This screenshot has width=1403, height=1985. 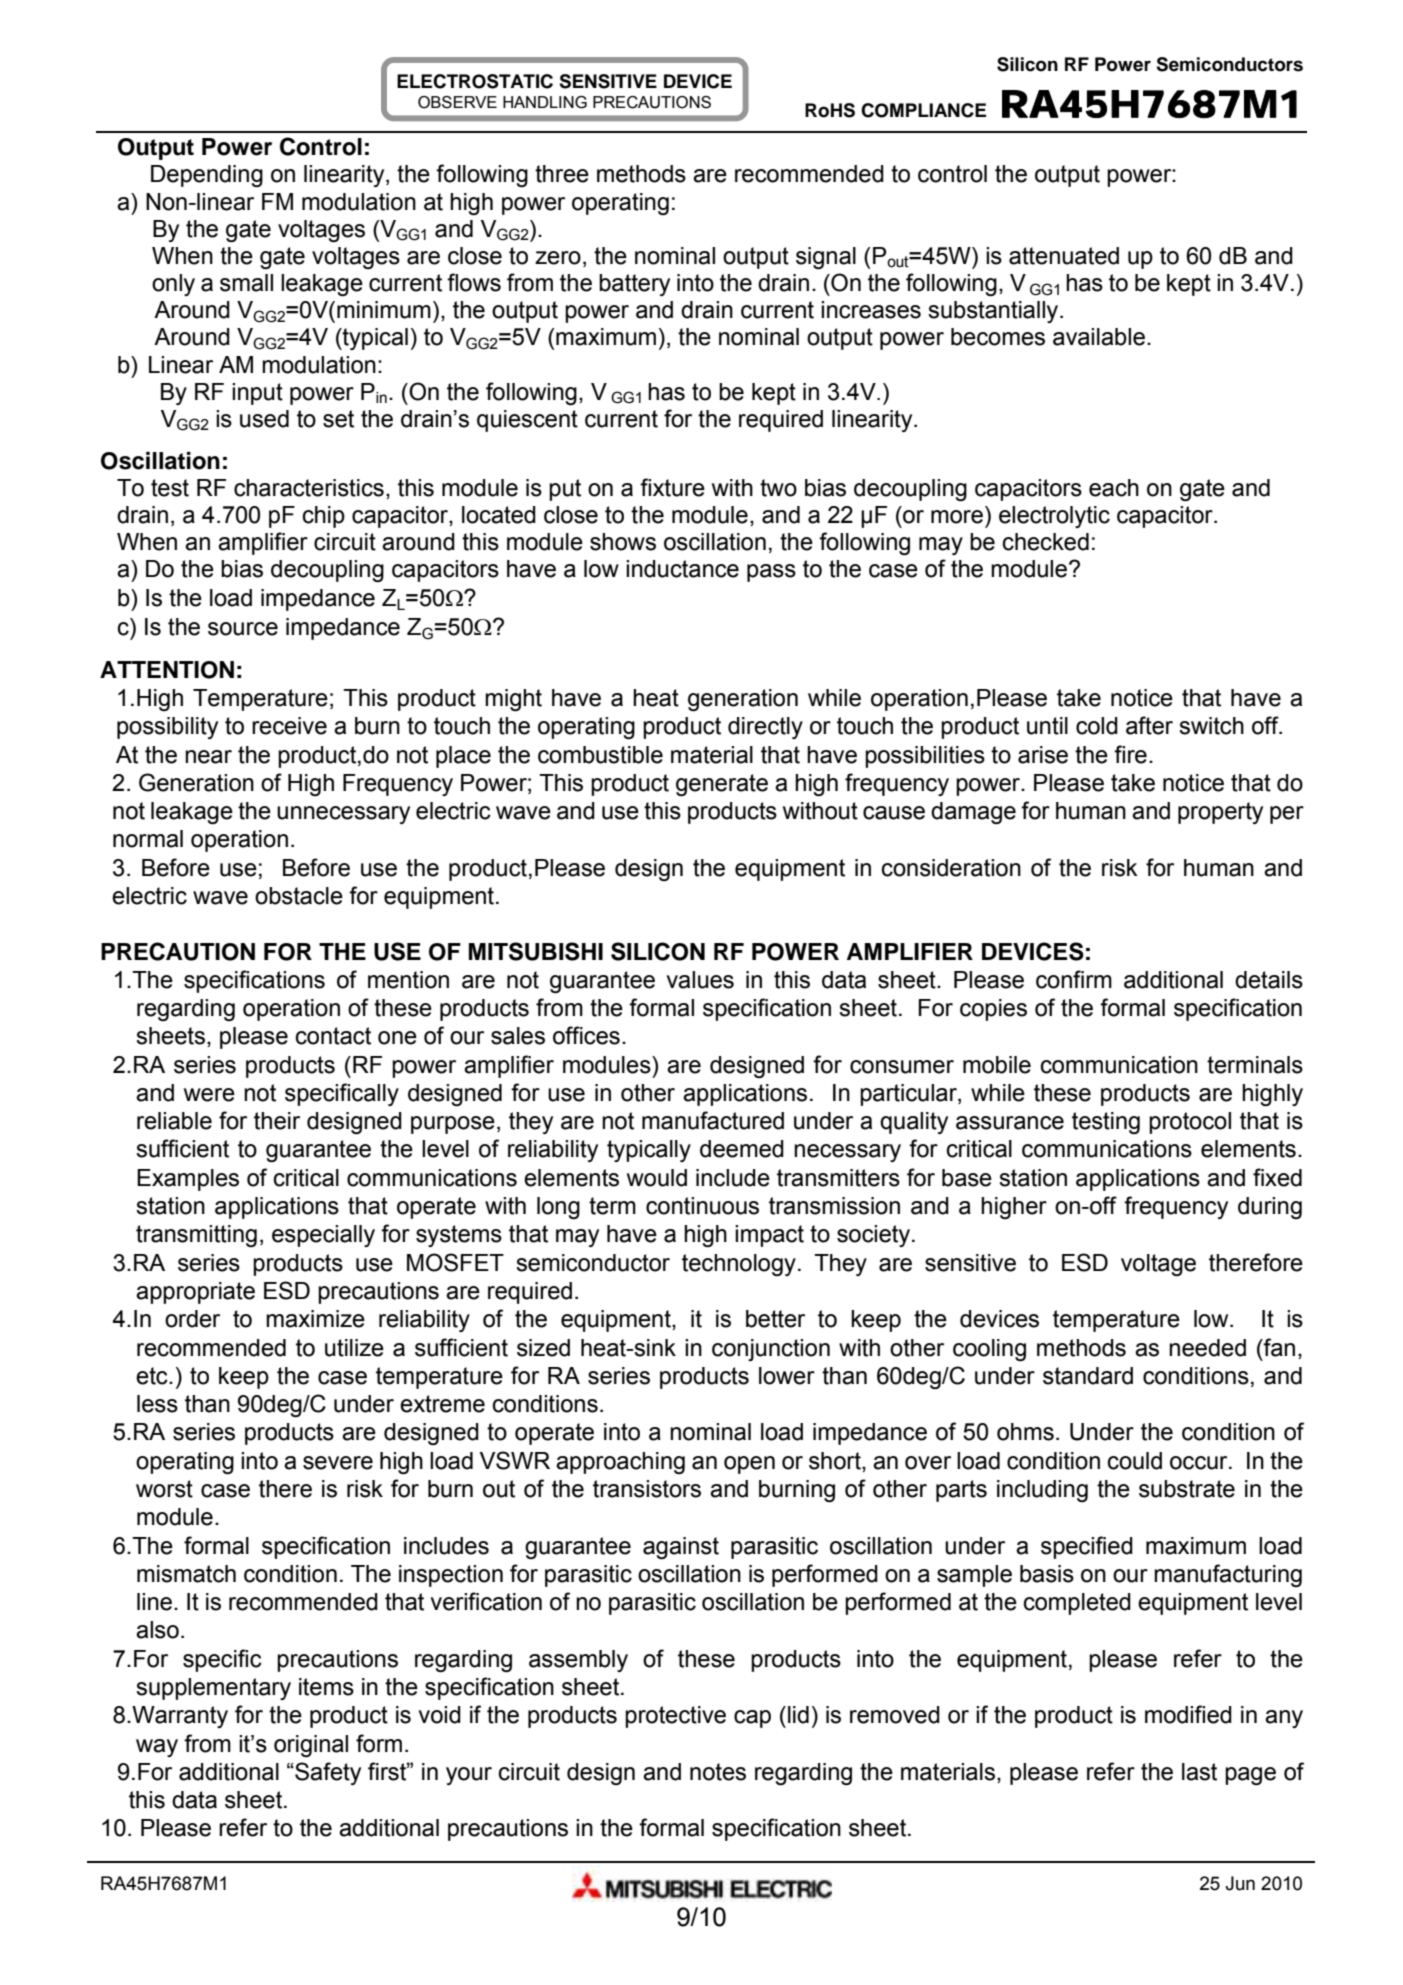 What do you see at coordinates (323, 1236) in the screenshot?
I see `especially` at bounding box center [323, 1236].
